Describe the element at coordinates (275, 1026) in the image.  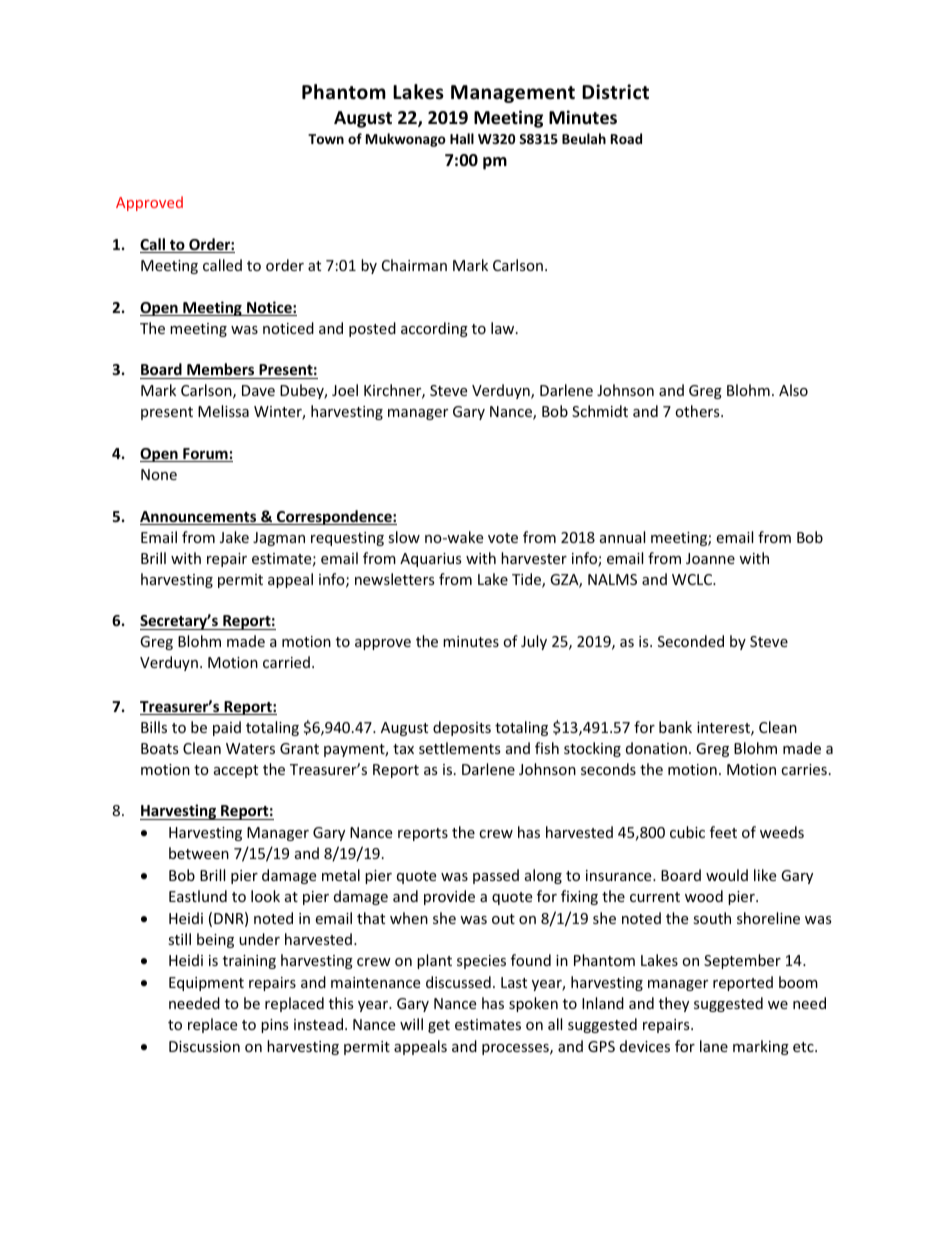
I see `pins` at that location.
